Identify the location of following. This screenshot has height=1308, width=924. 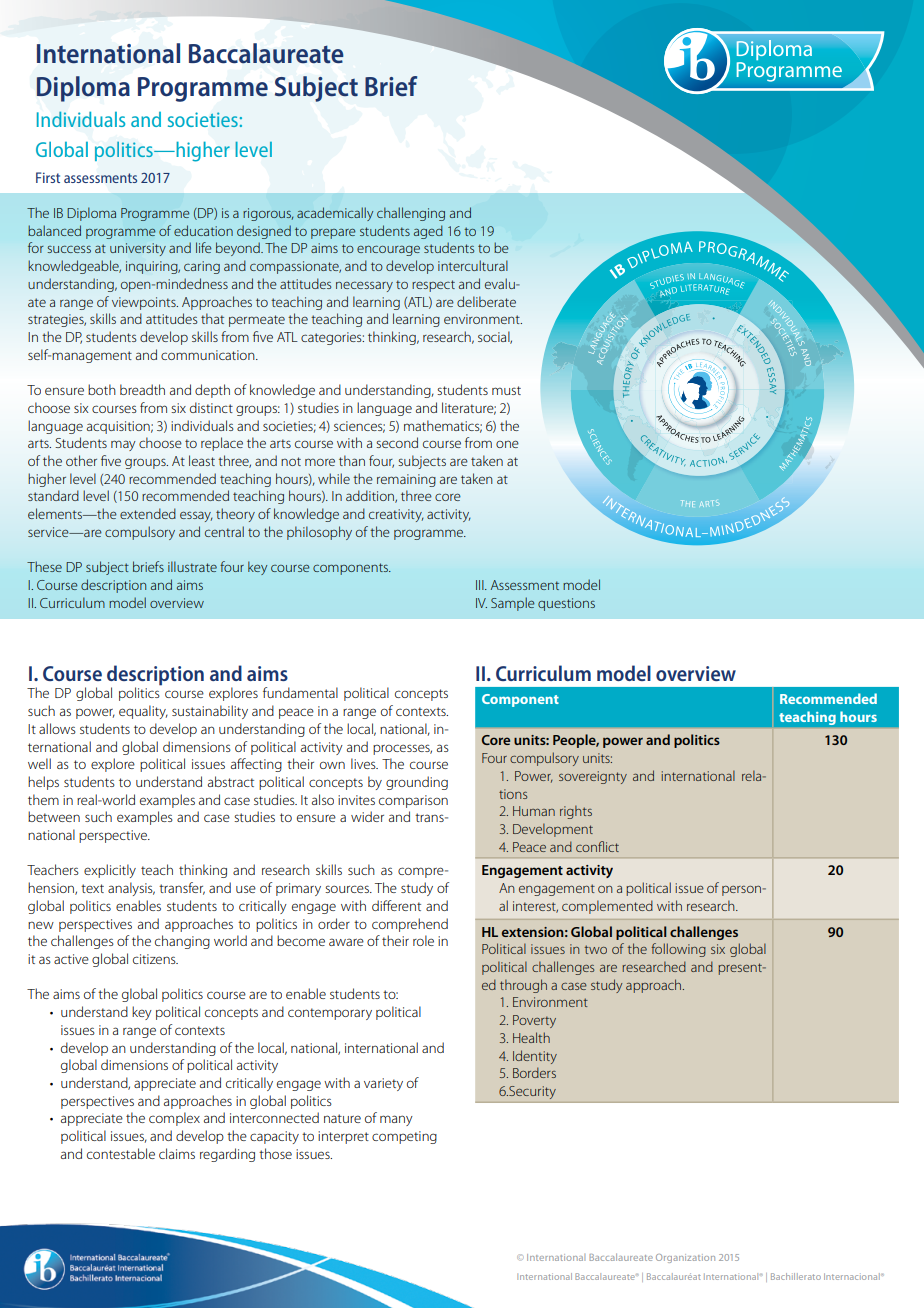
(678, 950).
